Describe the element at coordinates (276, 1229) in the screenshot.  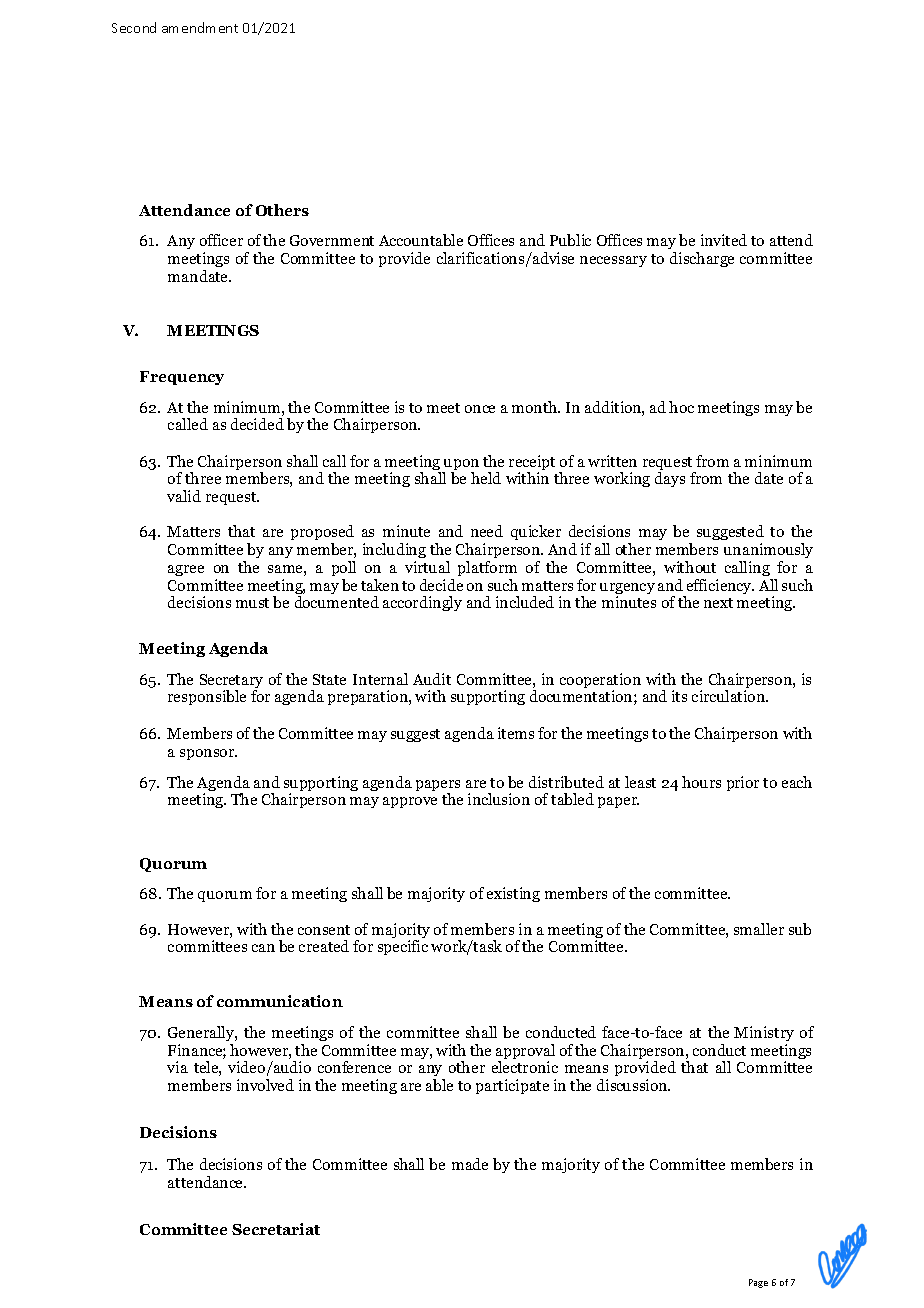
I see `Secretariat` at that location.
